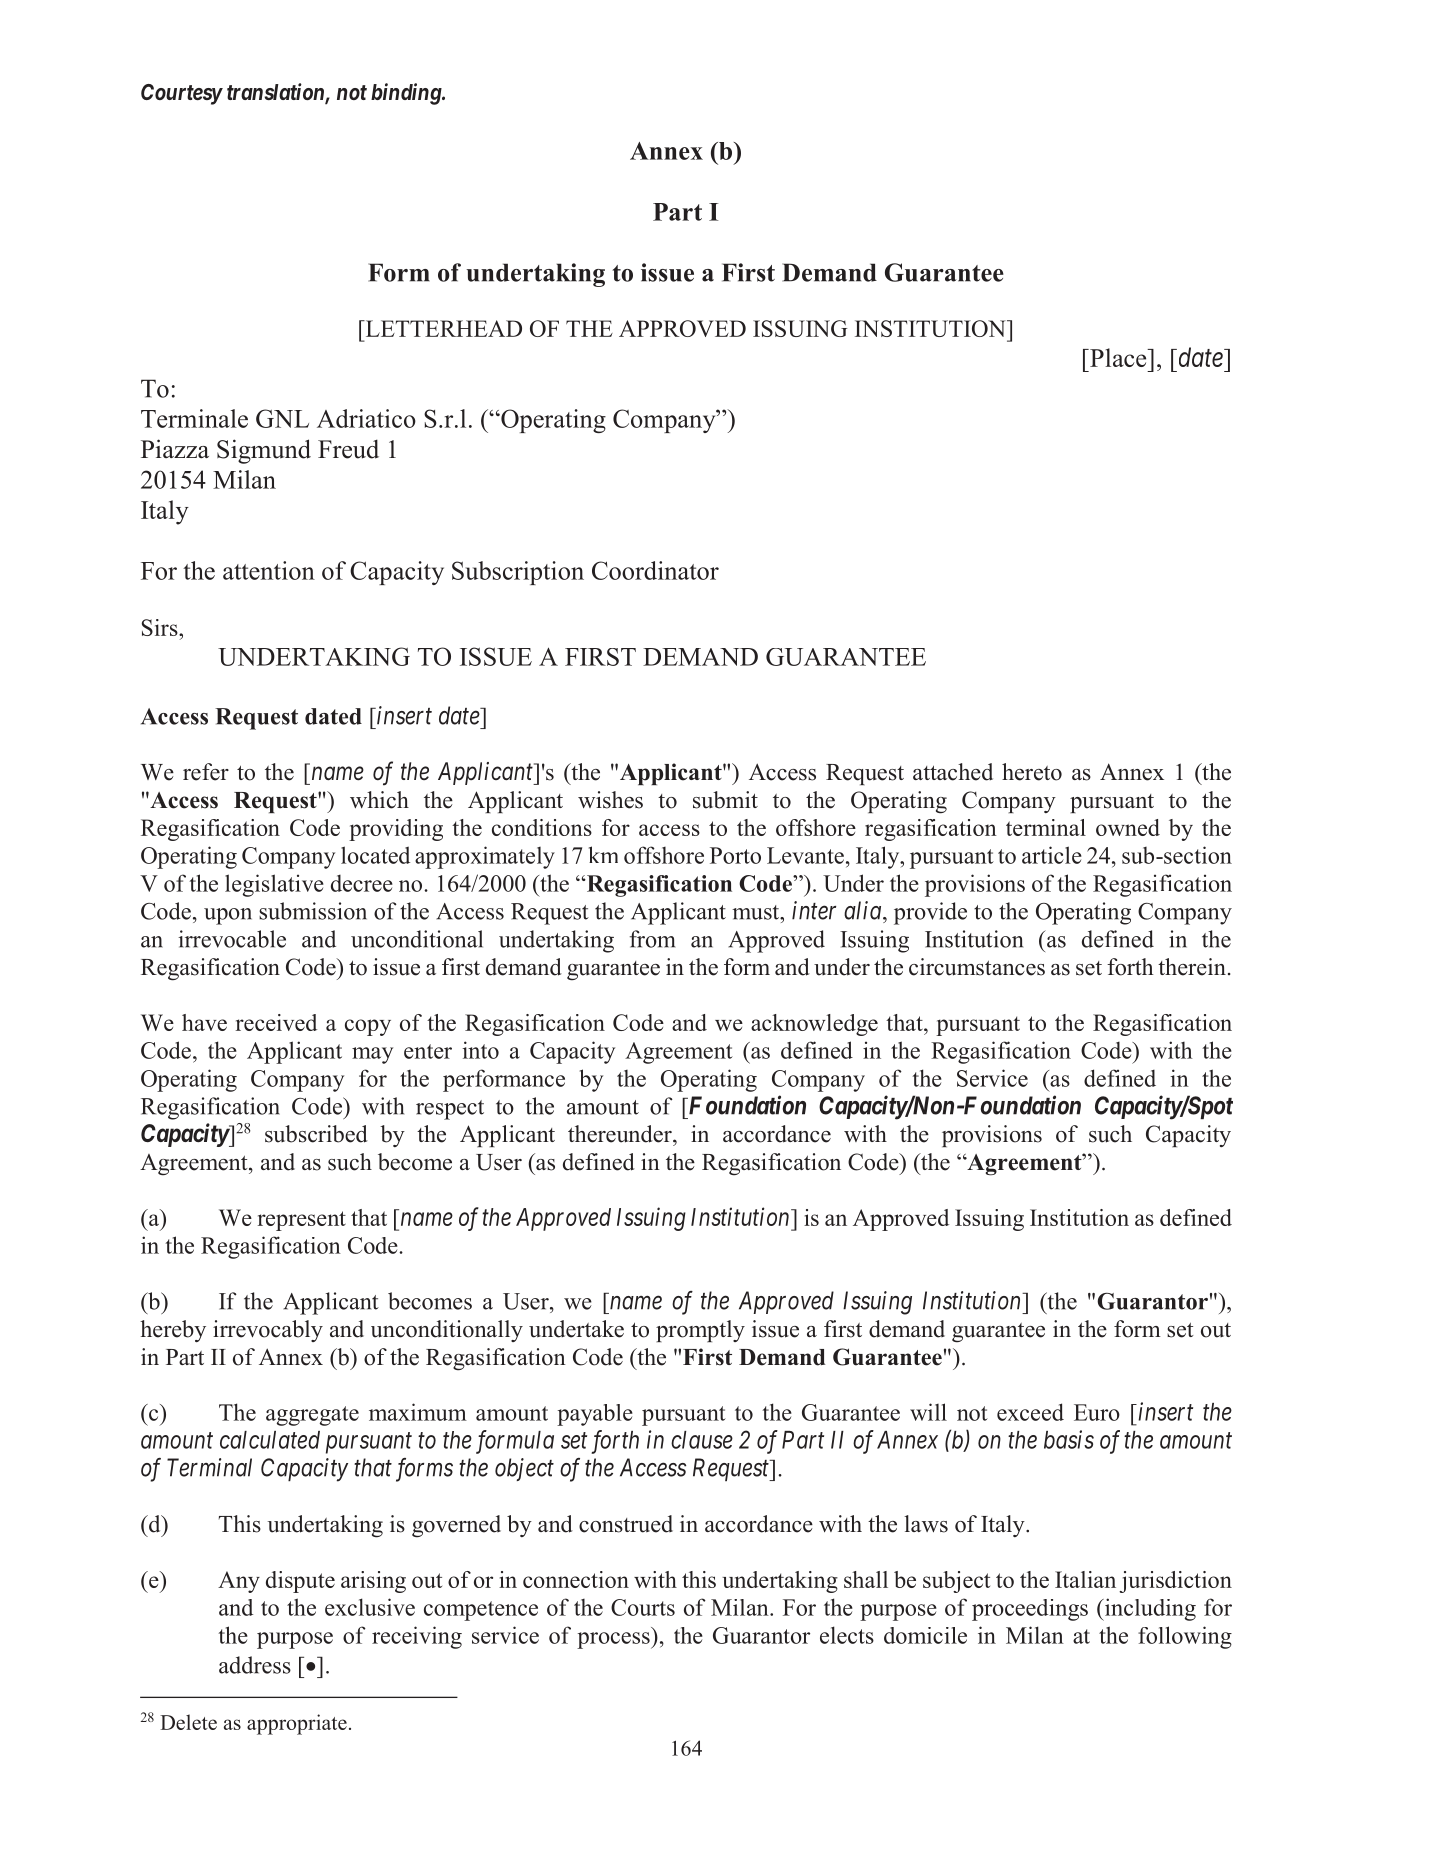 Image resolution: width=1433 pixels, height=1854 pixels. I want to click on address, so click(255, 1665).
